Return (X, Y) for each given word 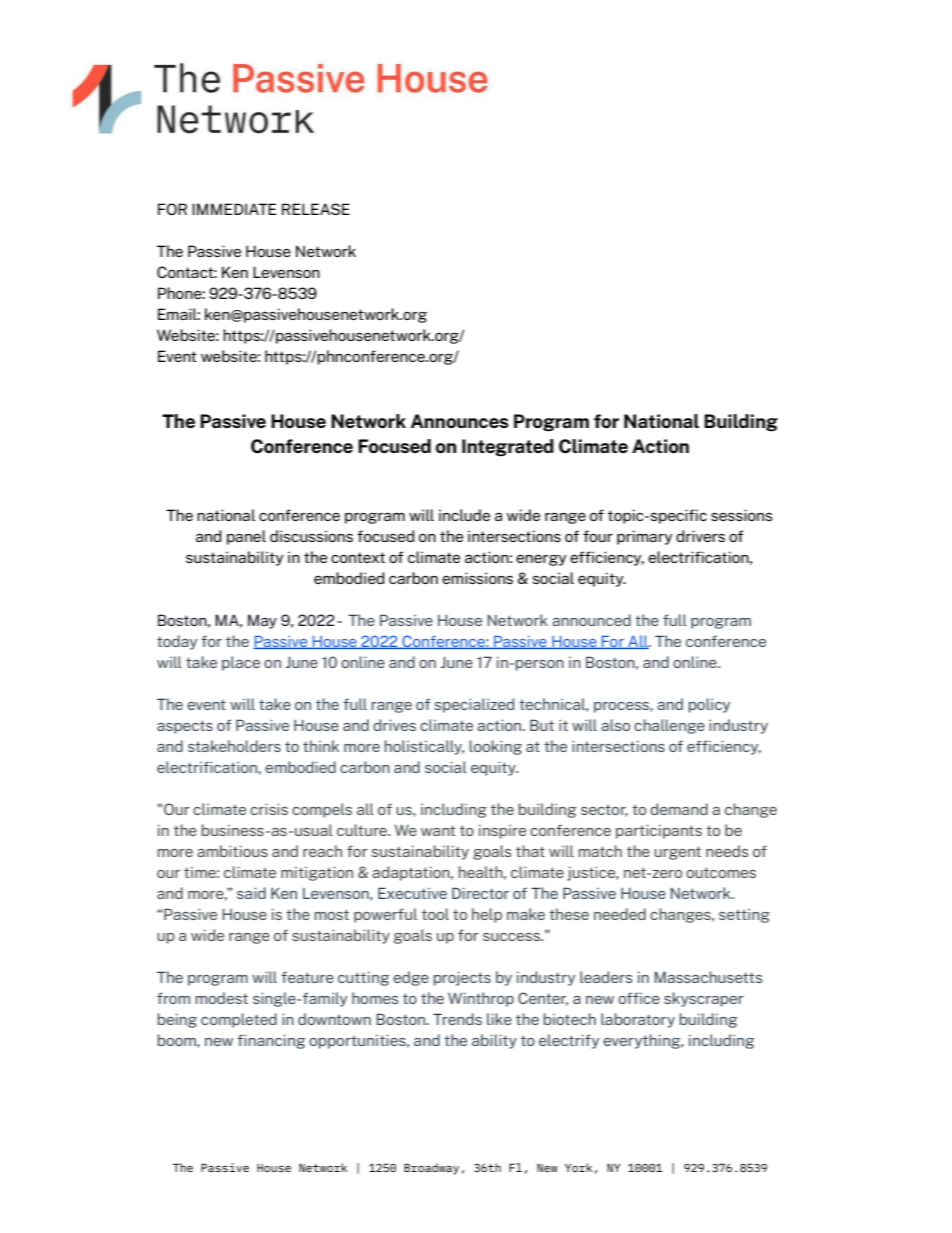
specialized (474, 705)
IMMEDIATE (234, 209)
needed (620, 914)
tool (435, 914)
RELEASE (316, 209)
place (241, 663)
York (578, 1167)
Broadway (431, 1169)
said (251, 893)
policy (709, 705)
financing (271, 1041)
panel (246, 537)
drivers (700, 536)
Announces (459, 421)
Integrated (508, 448)
